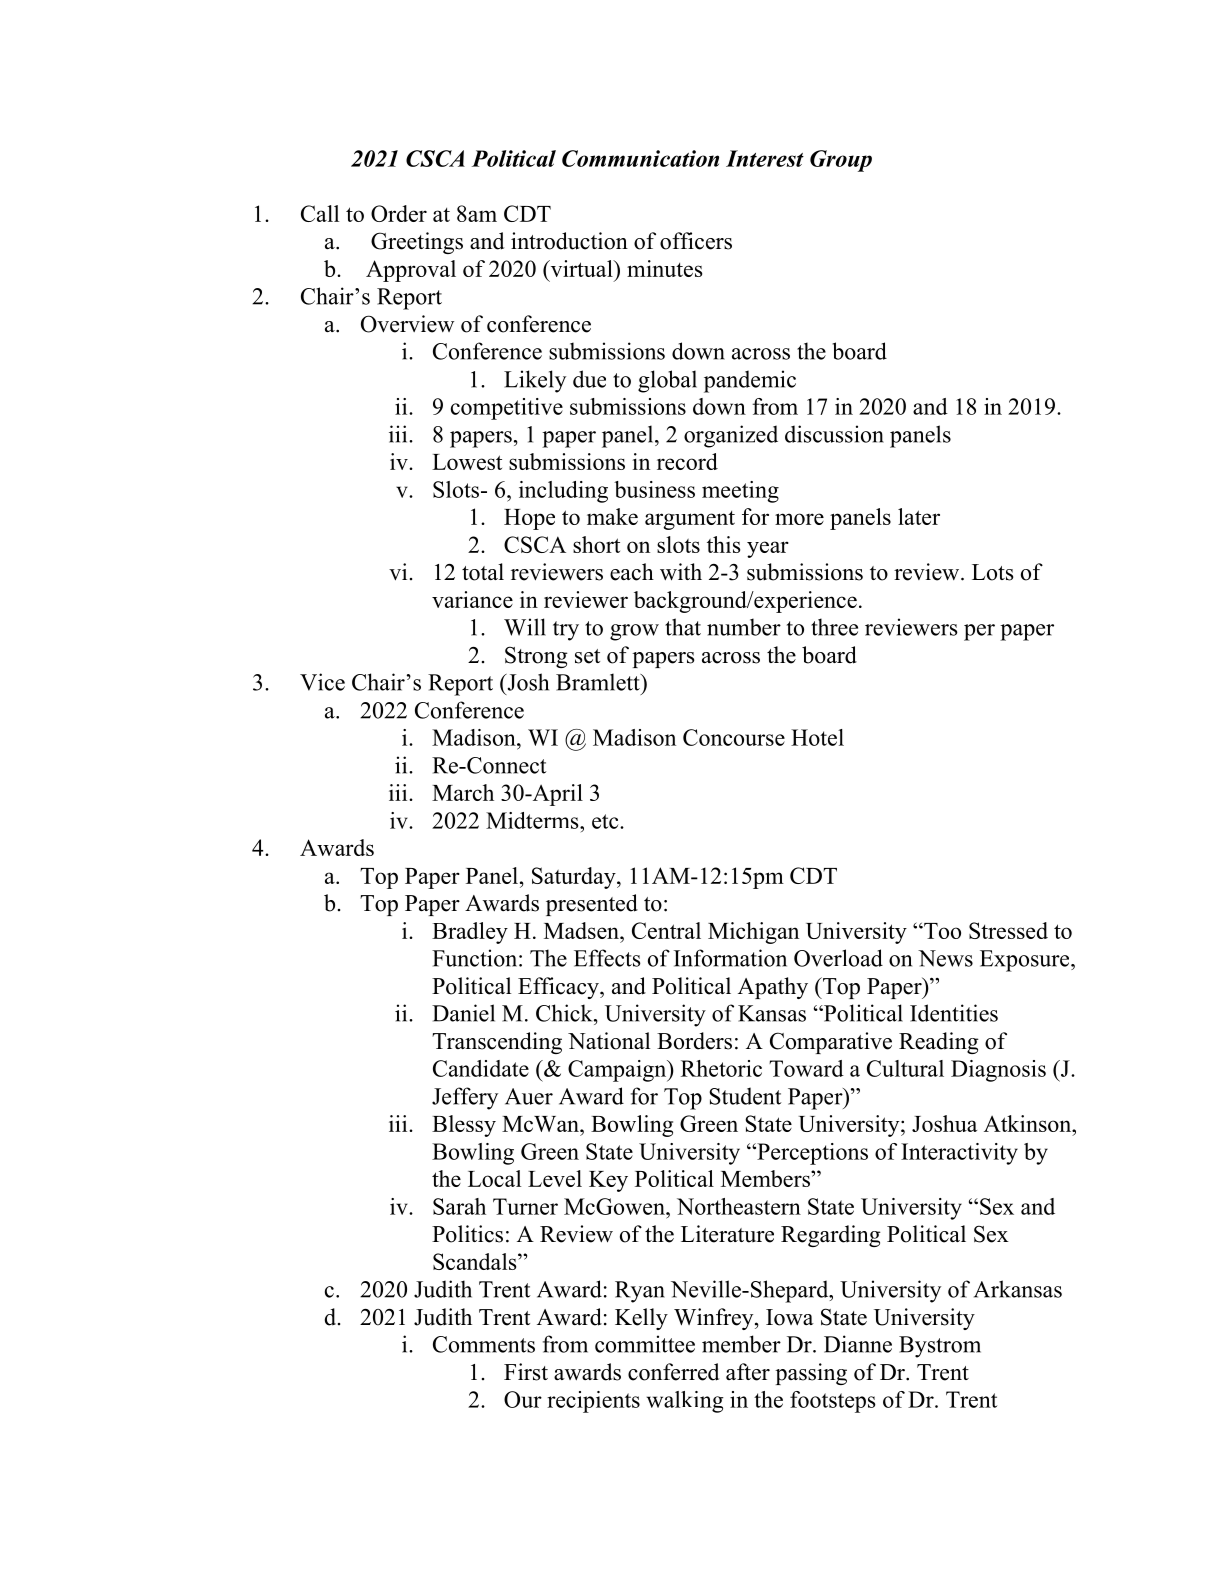  Describe the element at coordinates (681, 572) in the screenshot. I see `with` at that location.
